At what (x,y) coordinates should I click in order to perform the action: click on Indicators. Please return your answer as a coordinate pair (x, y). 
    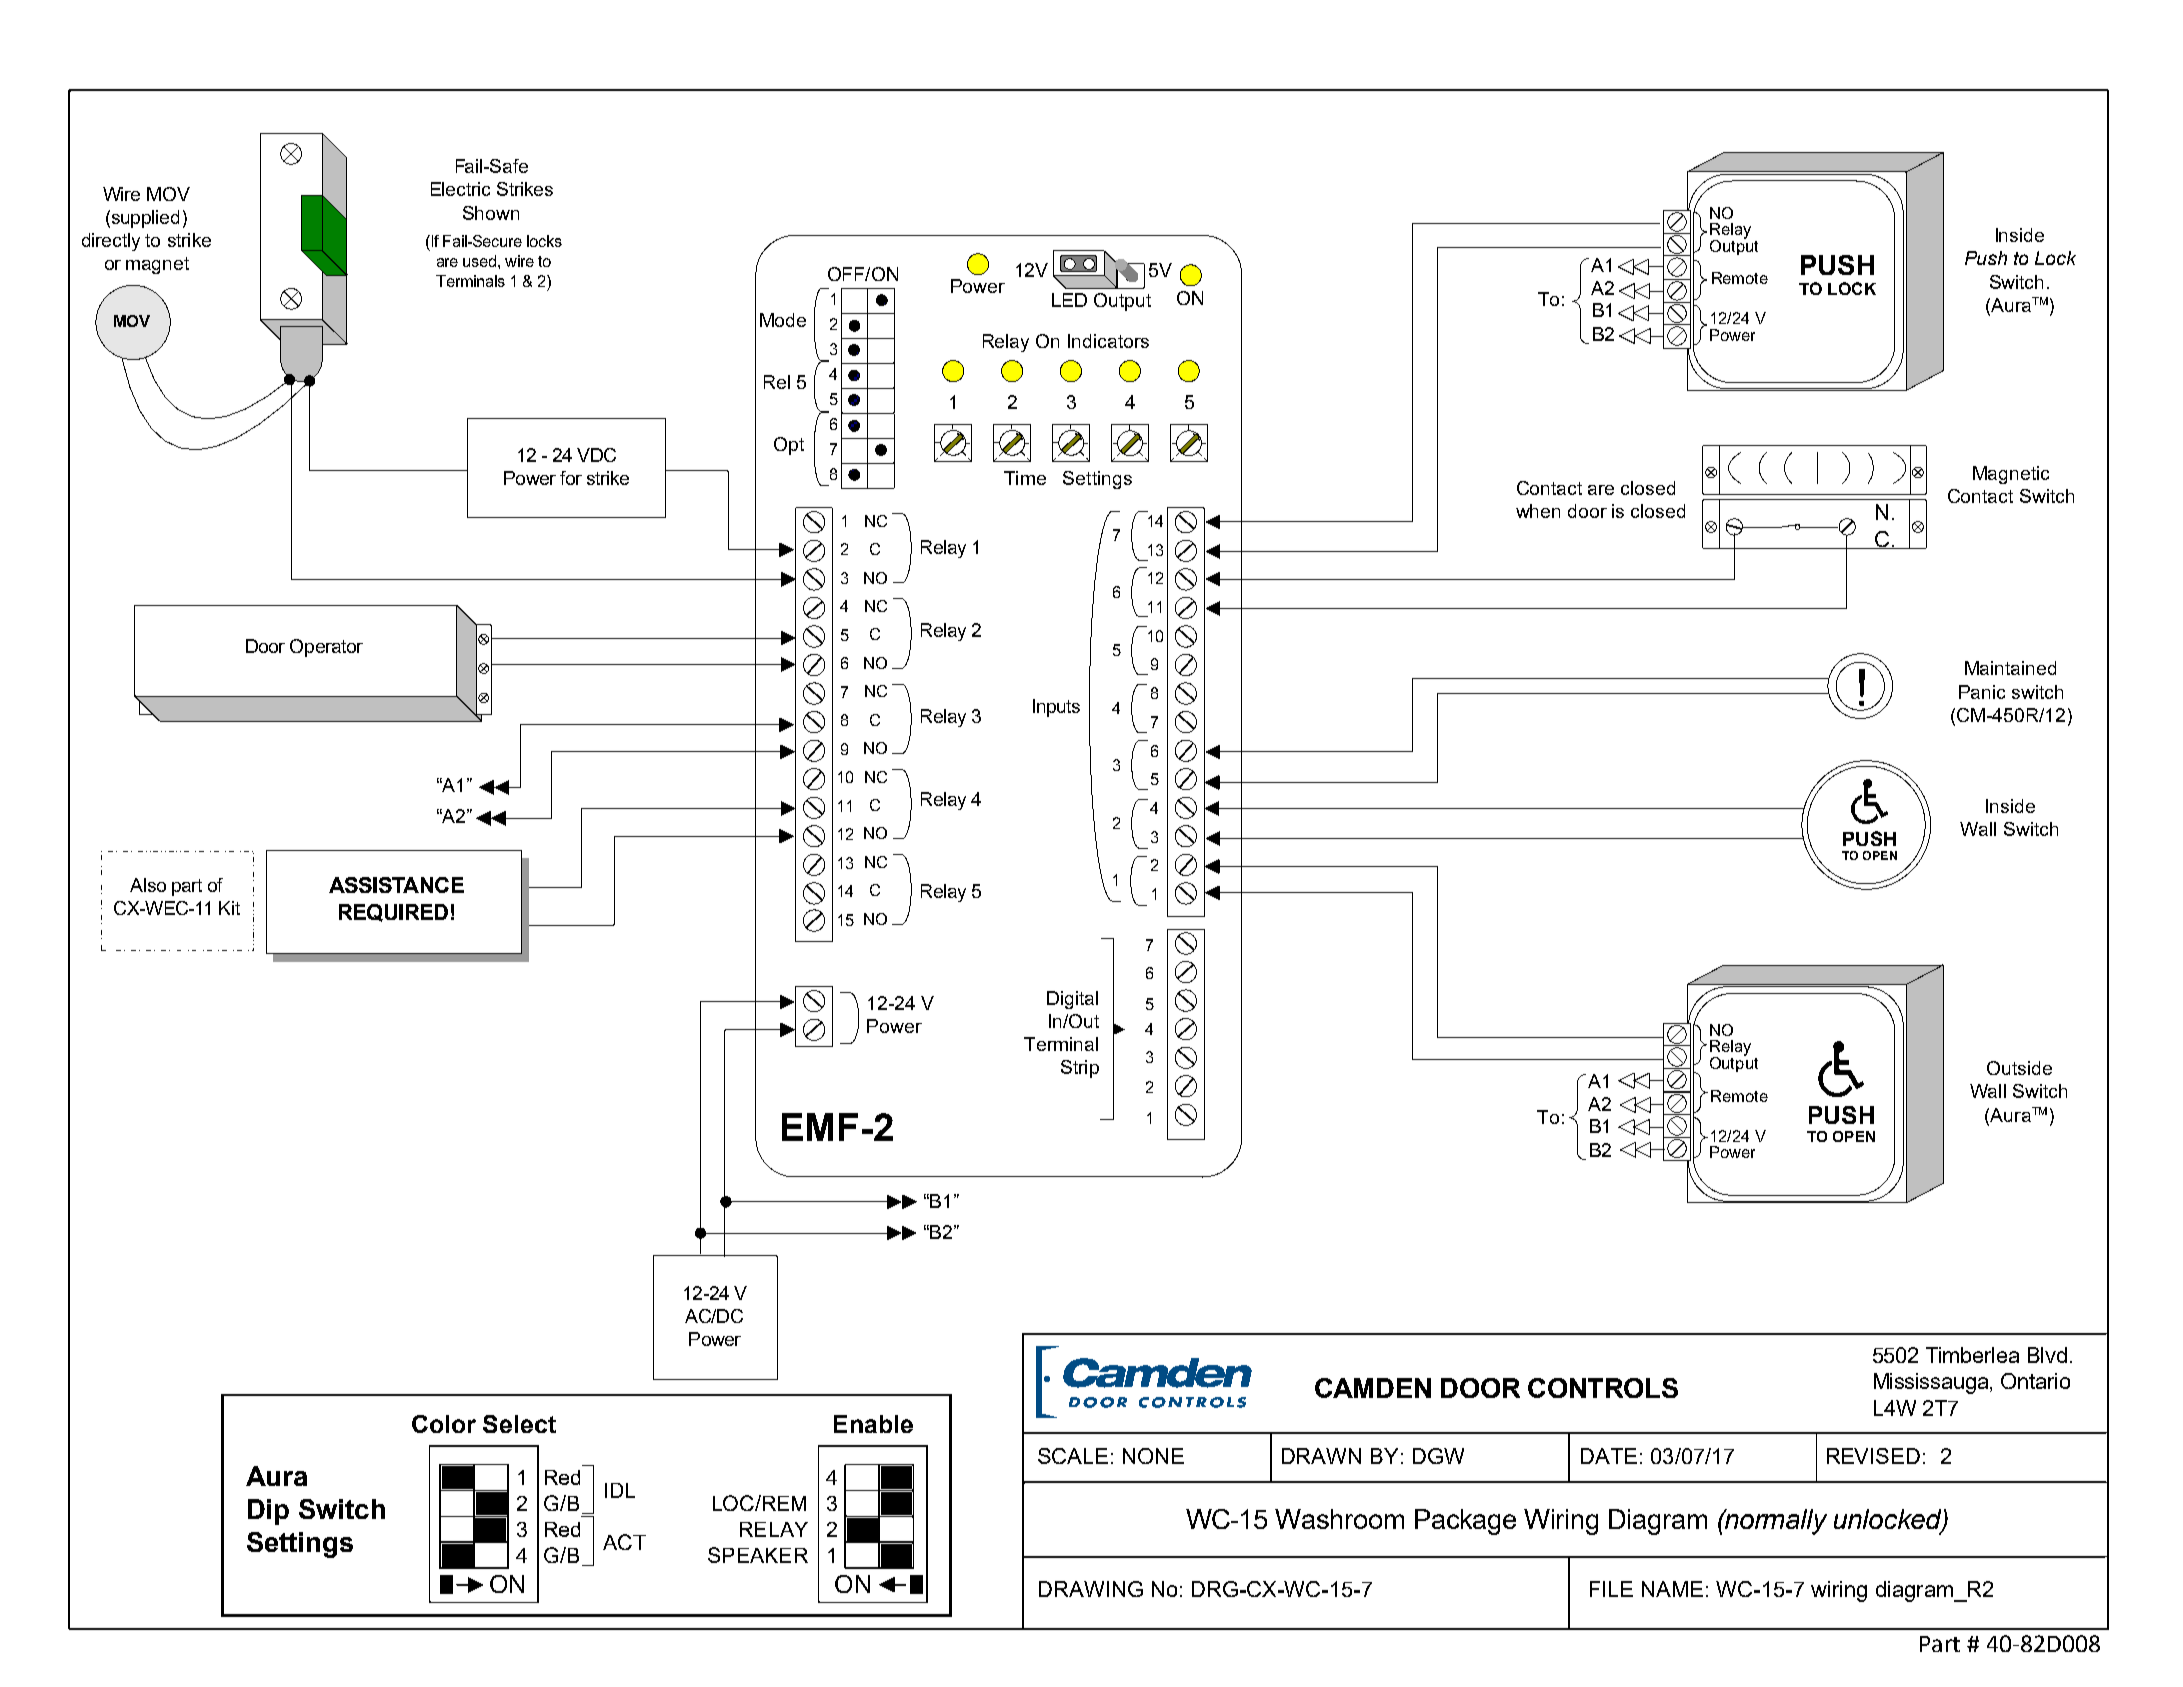
    Looking at the image, I should click on (1108, 341).
